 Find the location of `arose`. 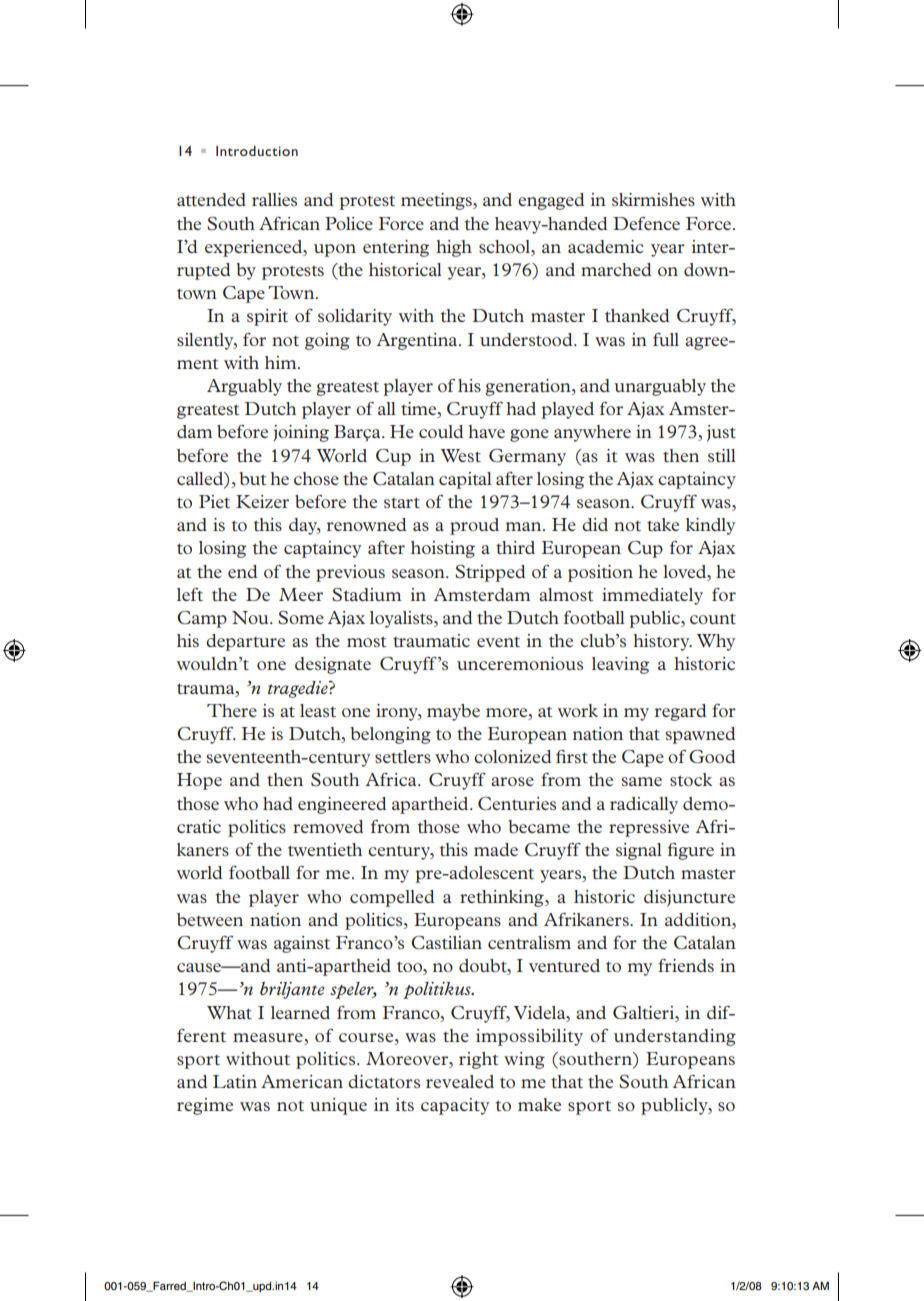

arose is located at coordinates (512, 781).
